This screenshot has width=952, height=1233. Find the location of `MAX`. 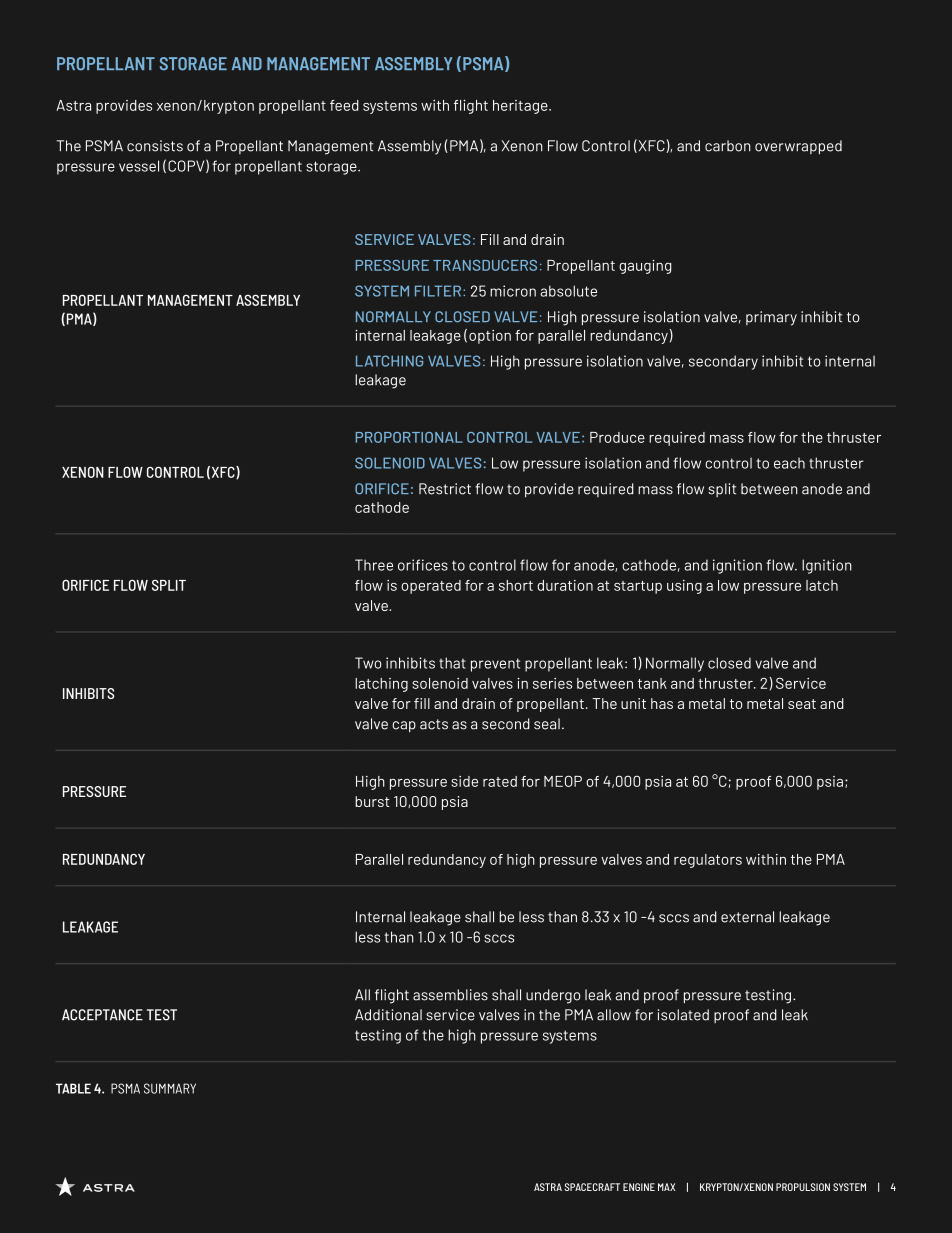

MAX is located at coordinates (666, 1187).
